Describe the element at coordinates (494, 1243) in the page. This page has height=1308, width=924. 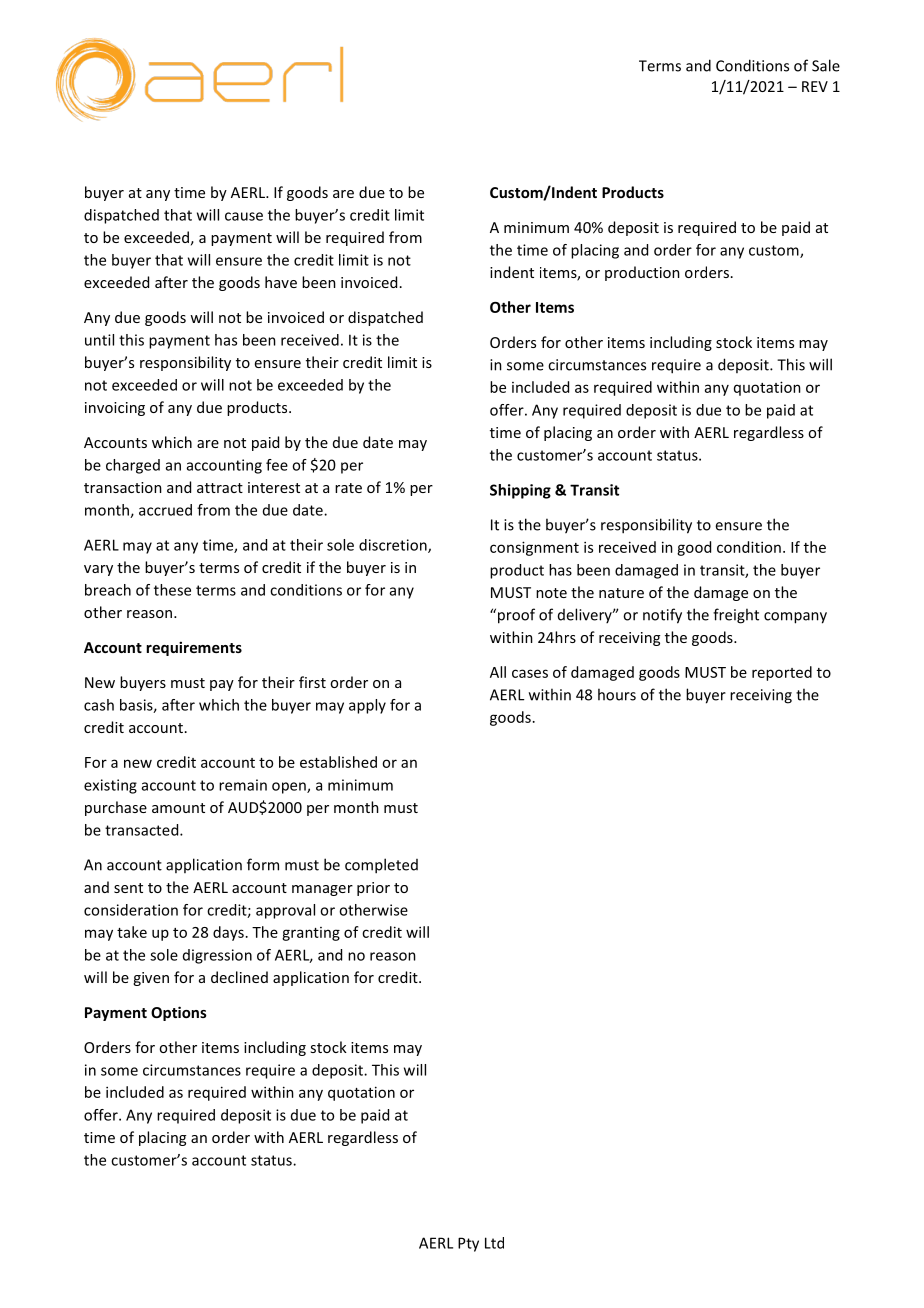
I see `Ltd` at that location.
